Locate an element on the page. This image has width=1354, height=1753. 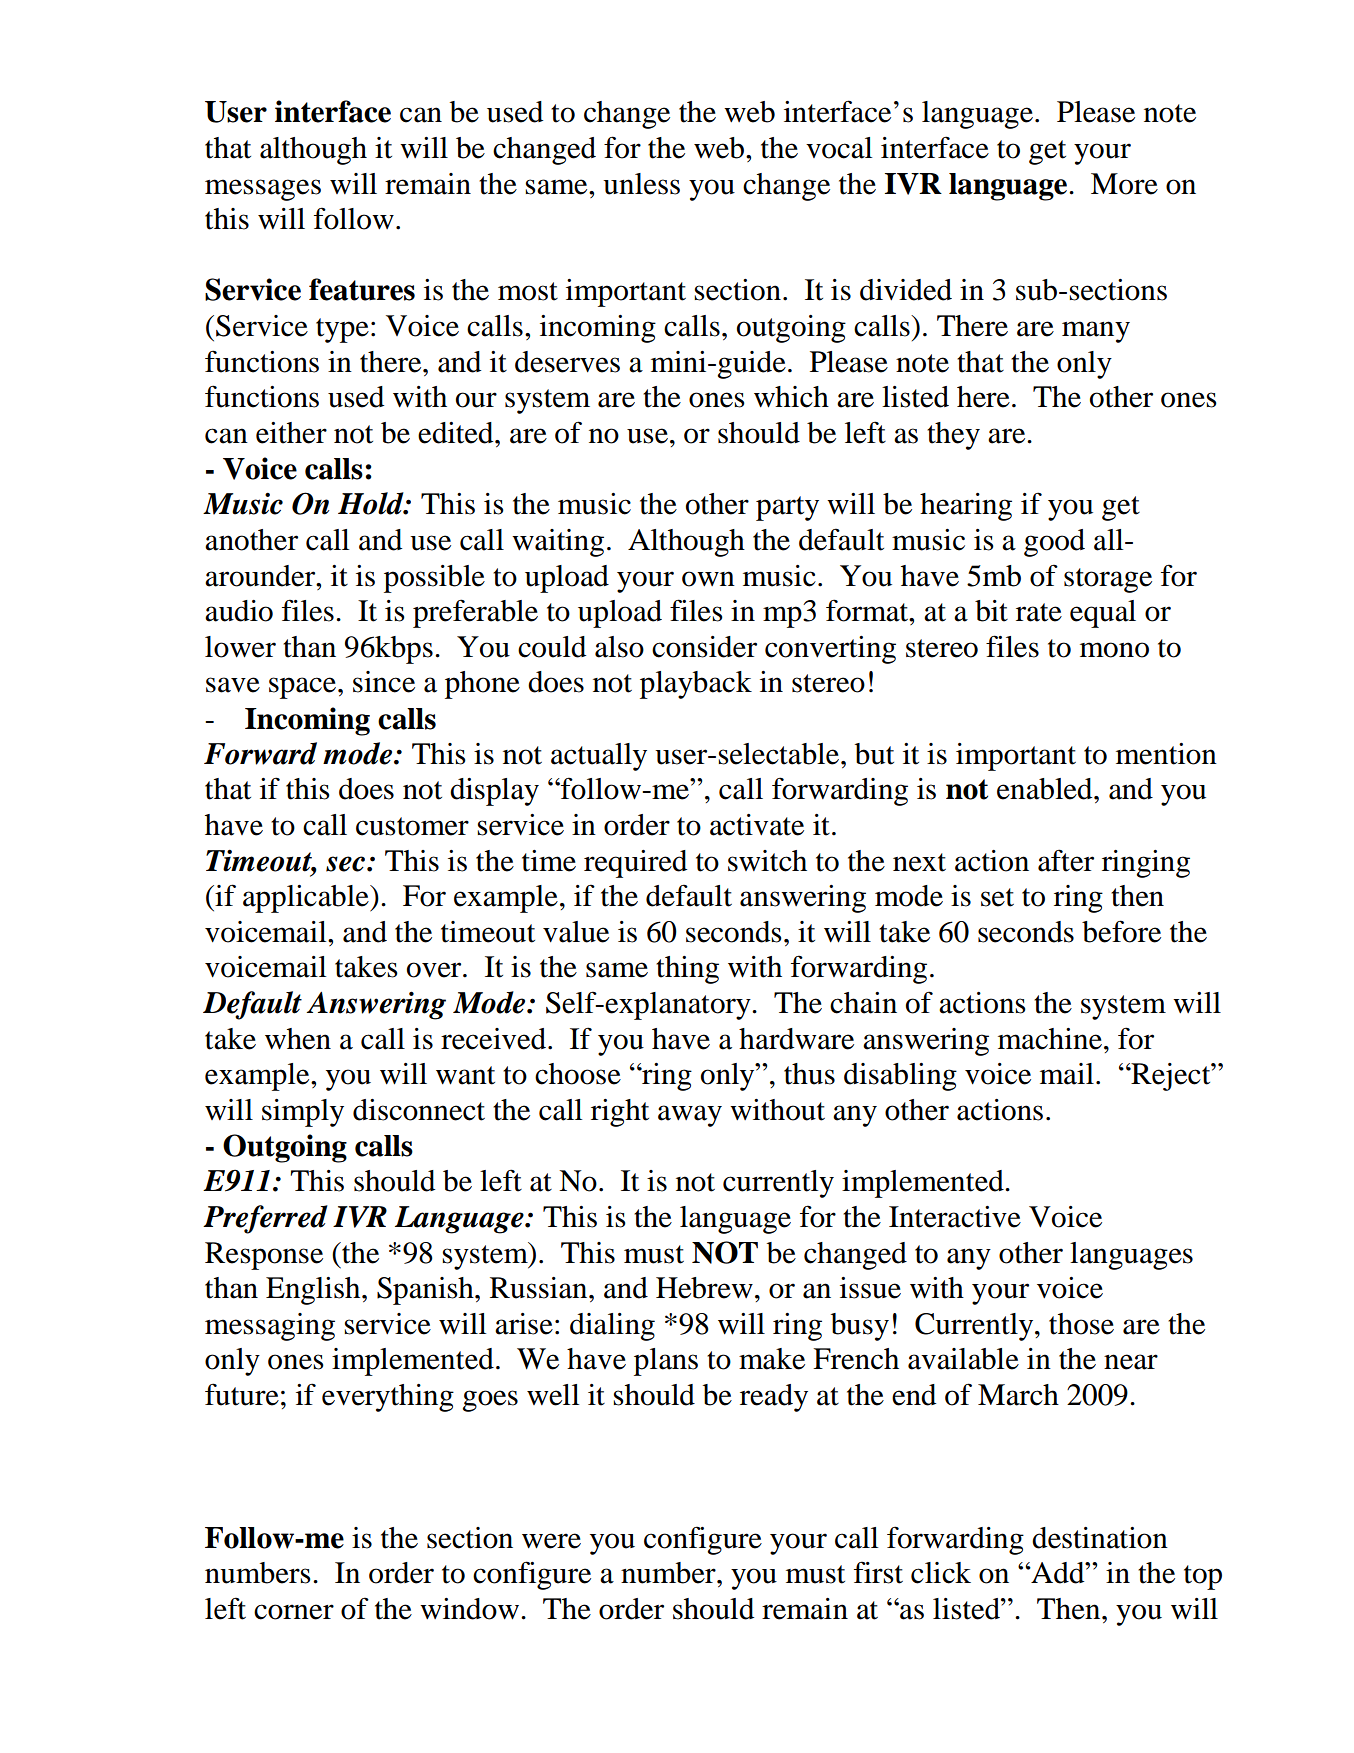
unless is located at coordinates (641, 184).
